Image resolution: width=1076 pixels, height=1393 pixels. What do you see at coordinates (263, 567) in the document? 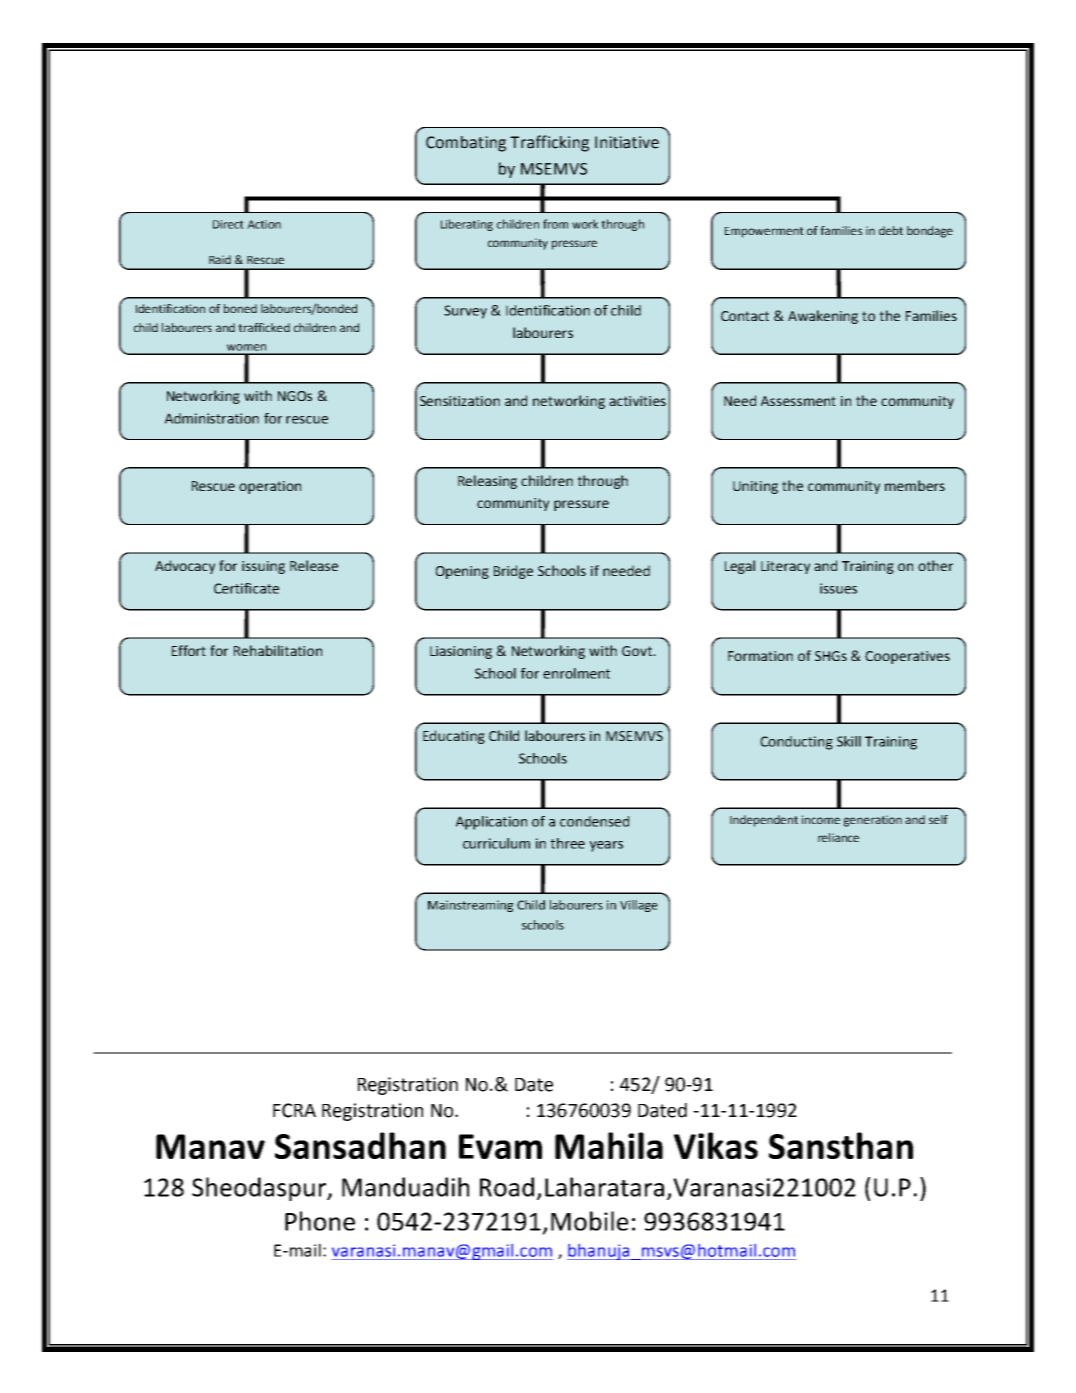
I see `issuing` at bounding box center [263, 567].
